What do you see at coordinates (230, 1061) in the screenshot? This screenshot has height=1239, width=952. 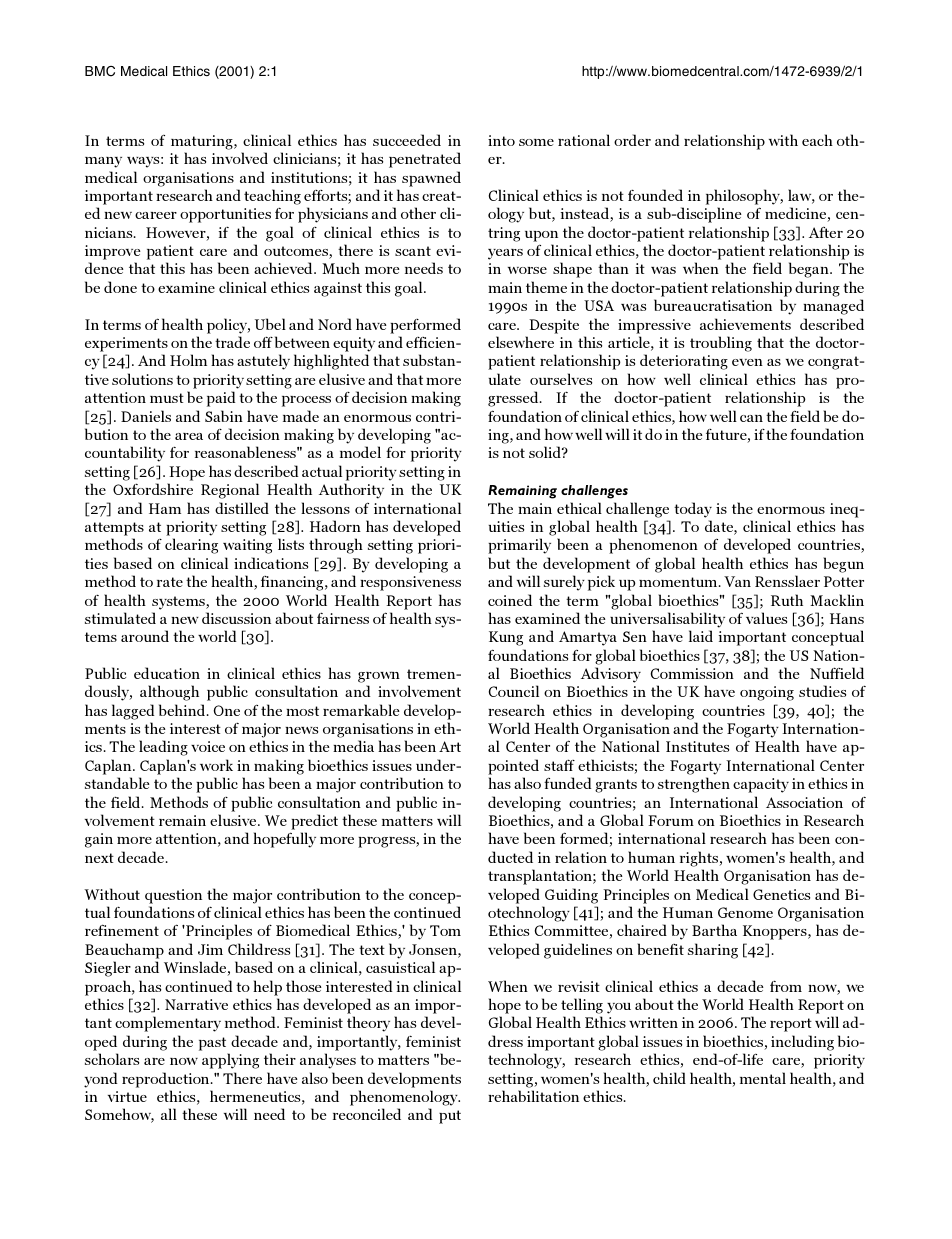 I see `applying` at bounding box center [230, 1061].
